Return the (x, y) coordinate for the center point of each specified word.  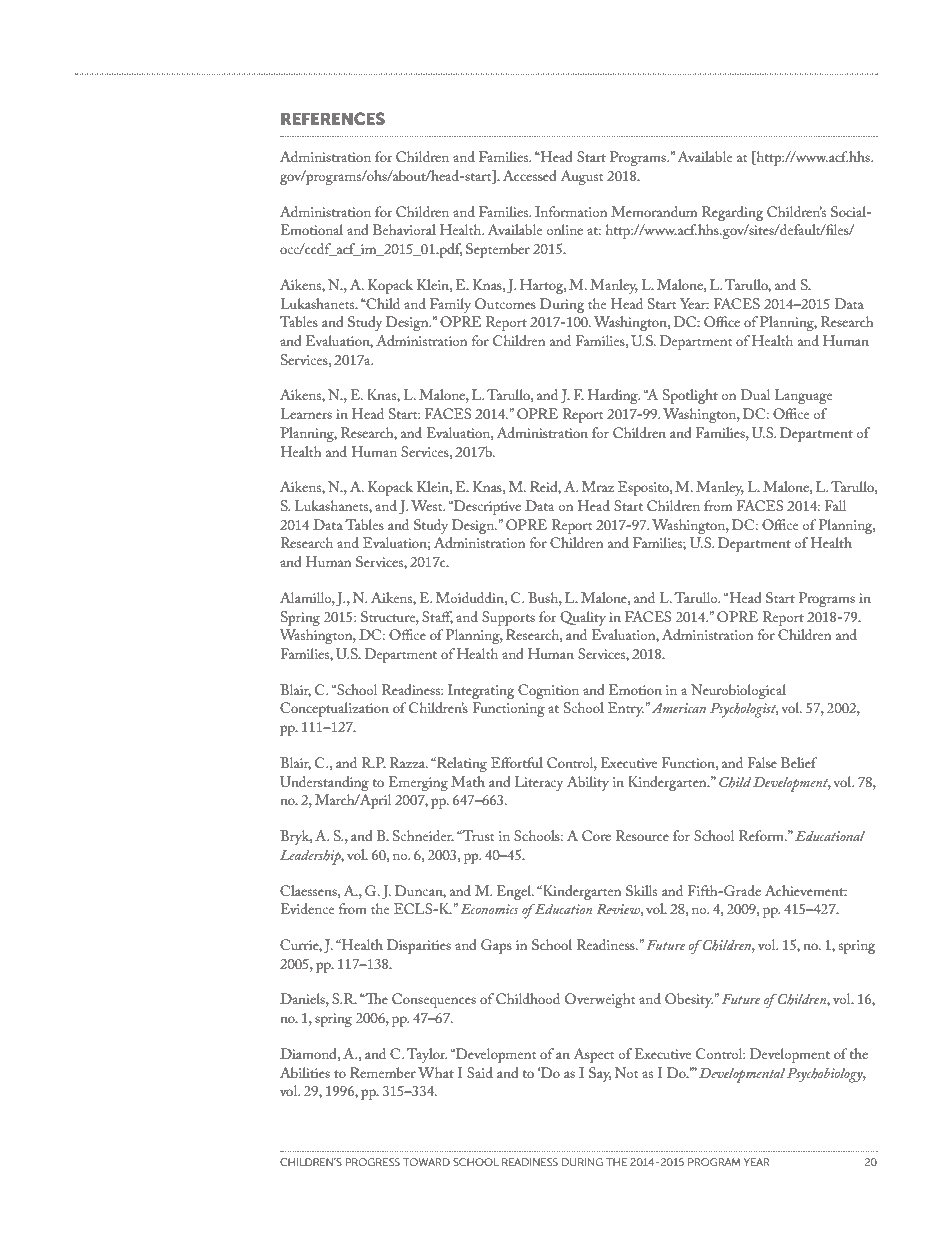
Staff (437, 617)
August (582, 177)
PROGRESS (373, 1162)
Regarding (733, 213)
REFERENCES (333, 118)
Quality (583, 618)
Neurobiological (738, 691)
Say (600, 1074)
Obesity (689, 1000)
